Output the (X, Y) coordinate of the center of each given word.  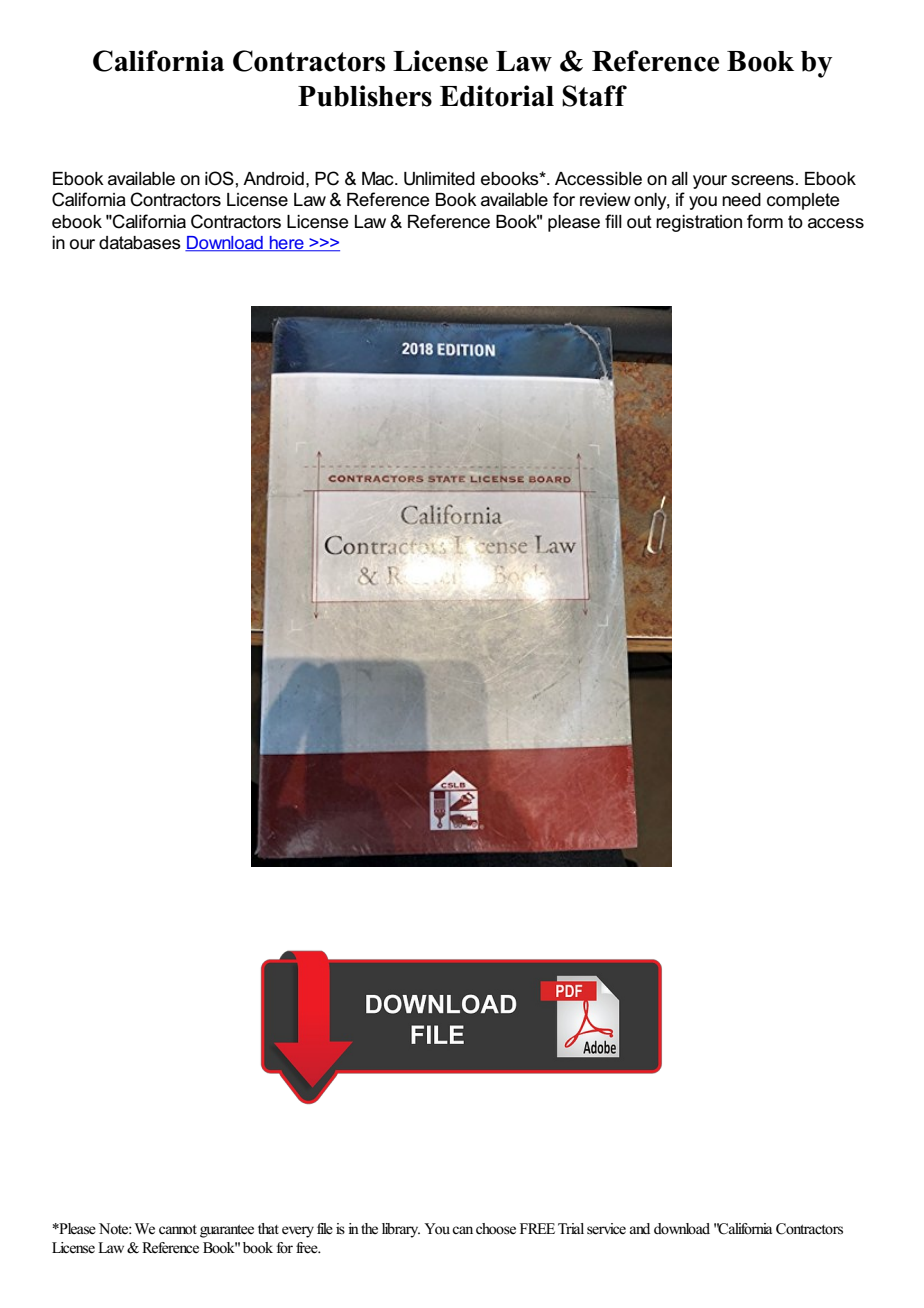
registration (699, 223)
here (287, 244)
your (710, 182)
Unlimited (439, 179)
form (765, 221)
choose (496, 1229)
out (639, 222)
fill (613, 221)
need (741, 200)
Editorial (497, 96)
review (605, 200)
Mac (379, 179)
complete (803, 201)
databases (140, 243)
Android (273, 179)
